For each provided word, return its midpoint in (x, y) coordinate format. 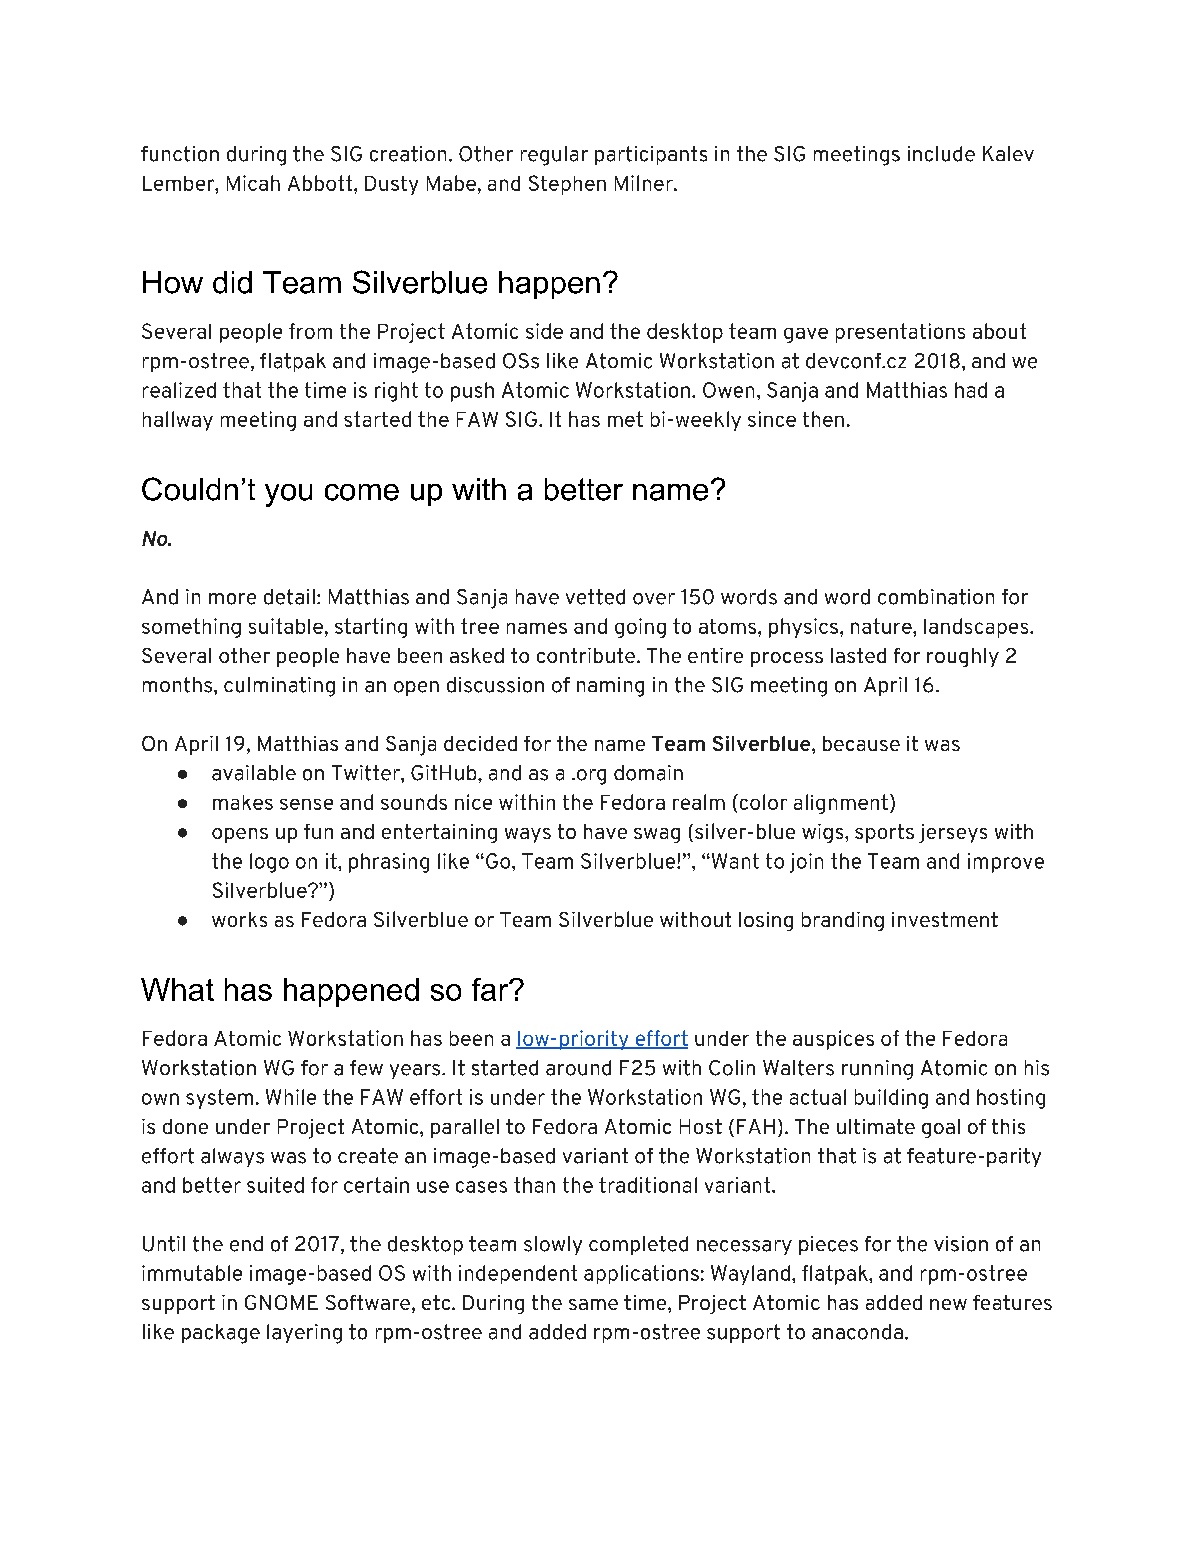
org (590, 777)
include (941, 154)
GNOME (281, 1302)
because (861, 743)
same (593, 1304)
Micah (253, 183)
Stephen (567, 185)
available (254, 773)
